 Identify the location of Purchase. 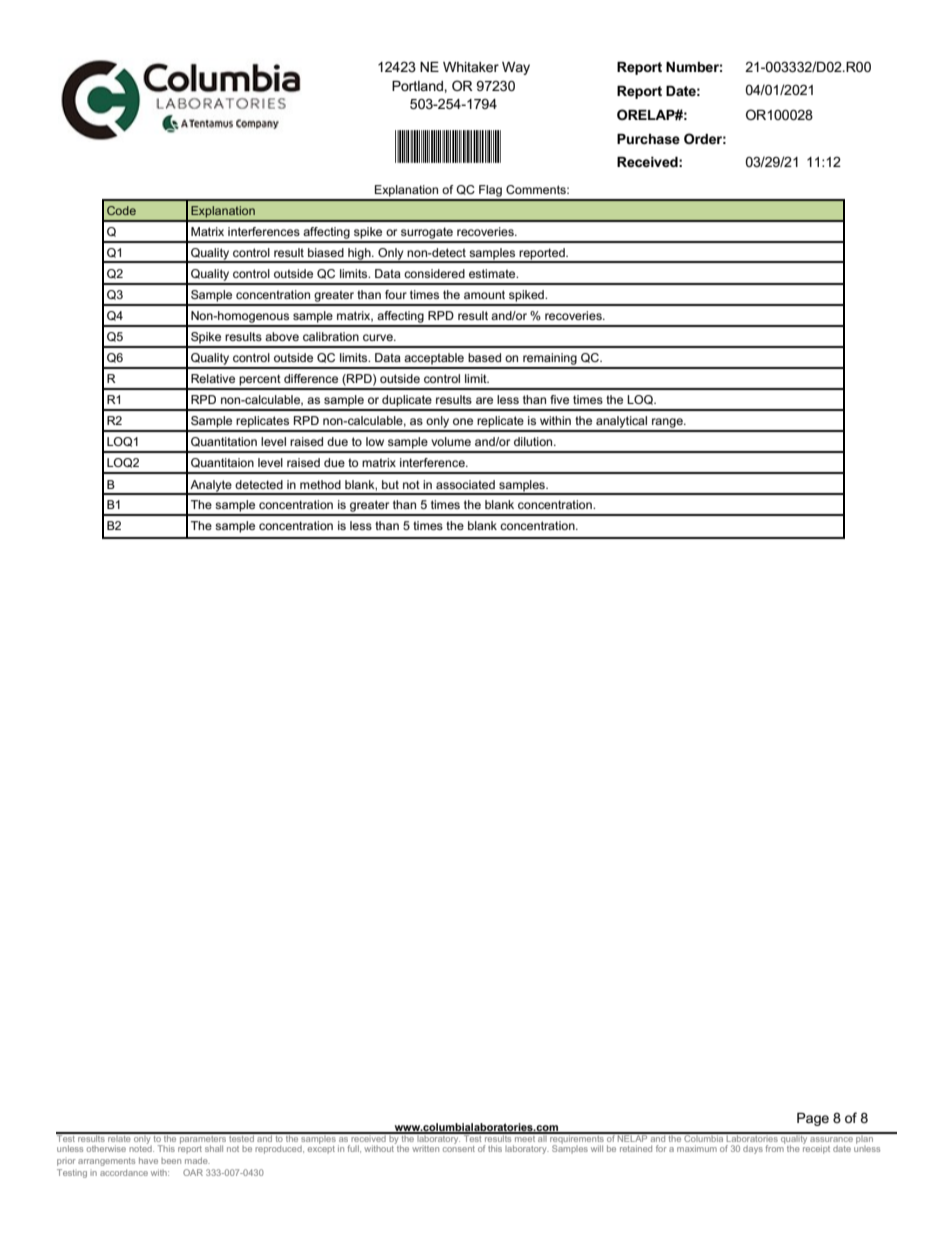
(648, 139).
